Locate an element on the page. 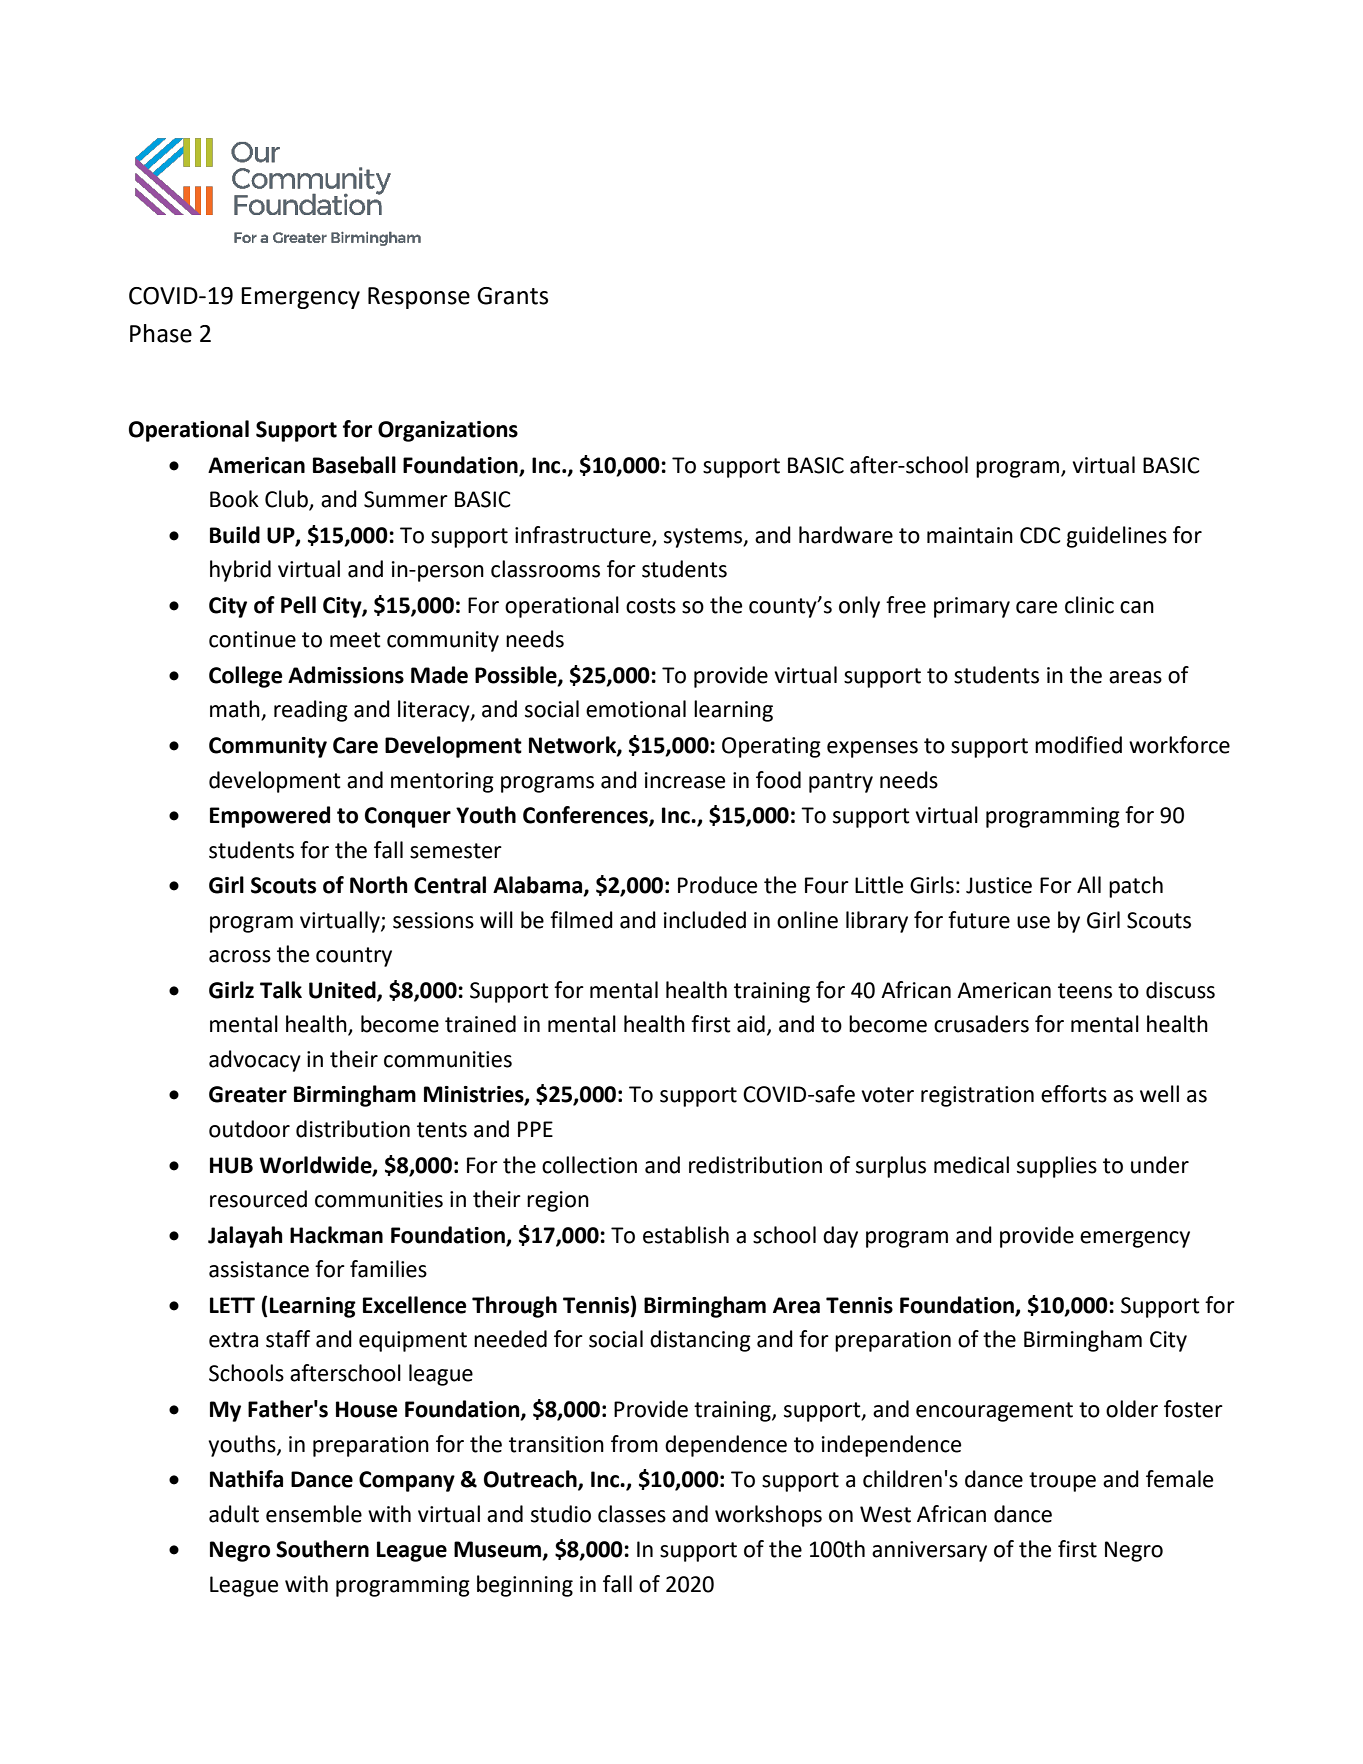 This document has height=1764, width=1363. Grants is located at coordinates (512, 296).
